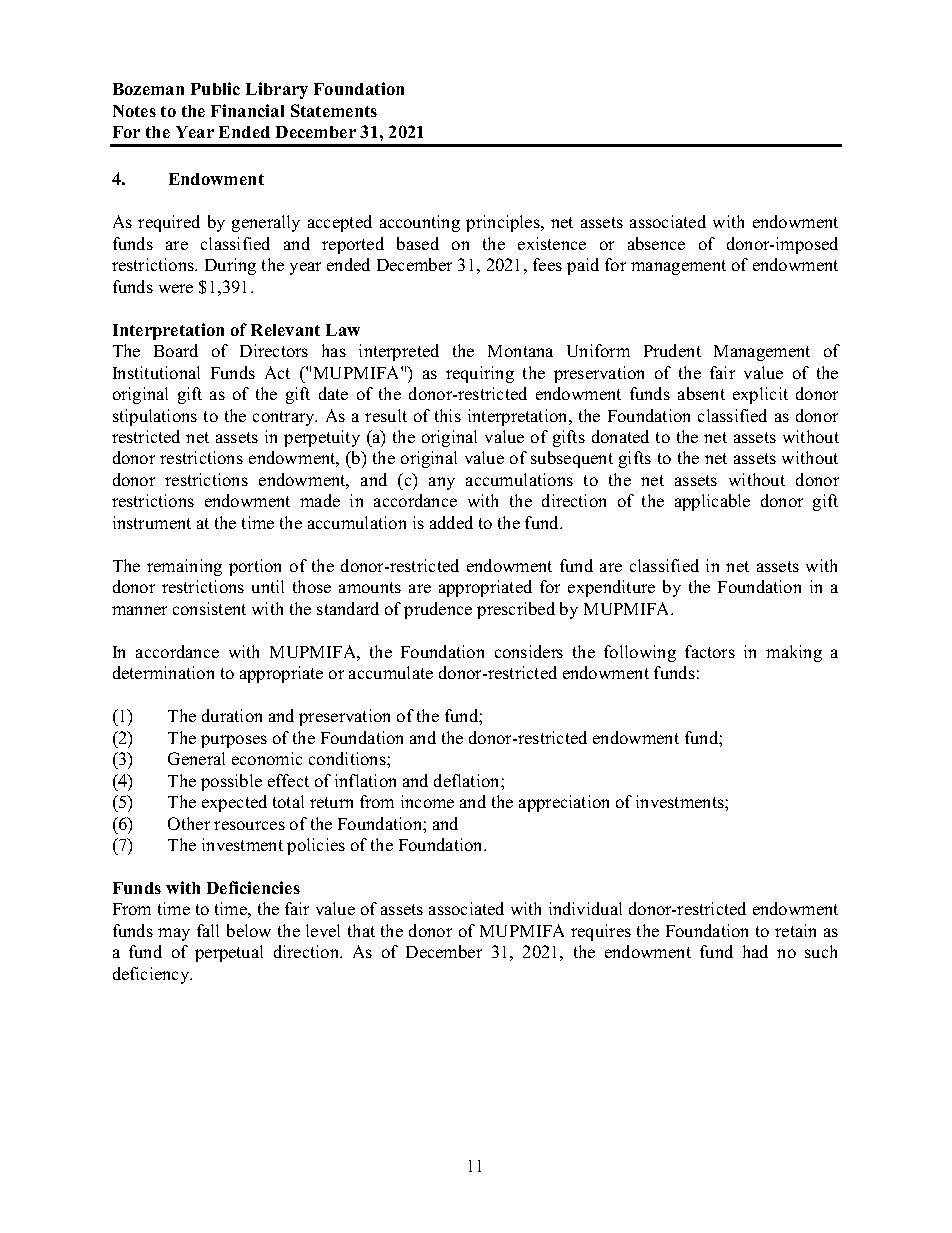 This screenshot has height=1233, width=952. What do you see at coordinates (710, 651) in the screenshot?
I see `factors` at bounding box center [710, 651].
